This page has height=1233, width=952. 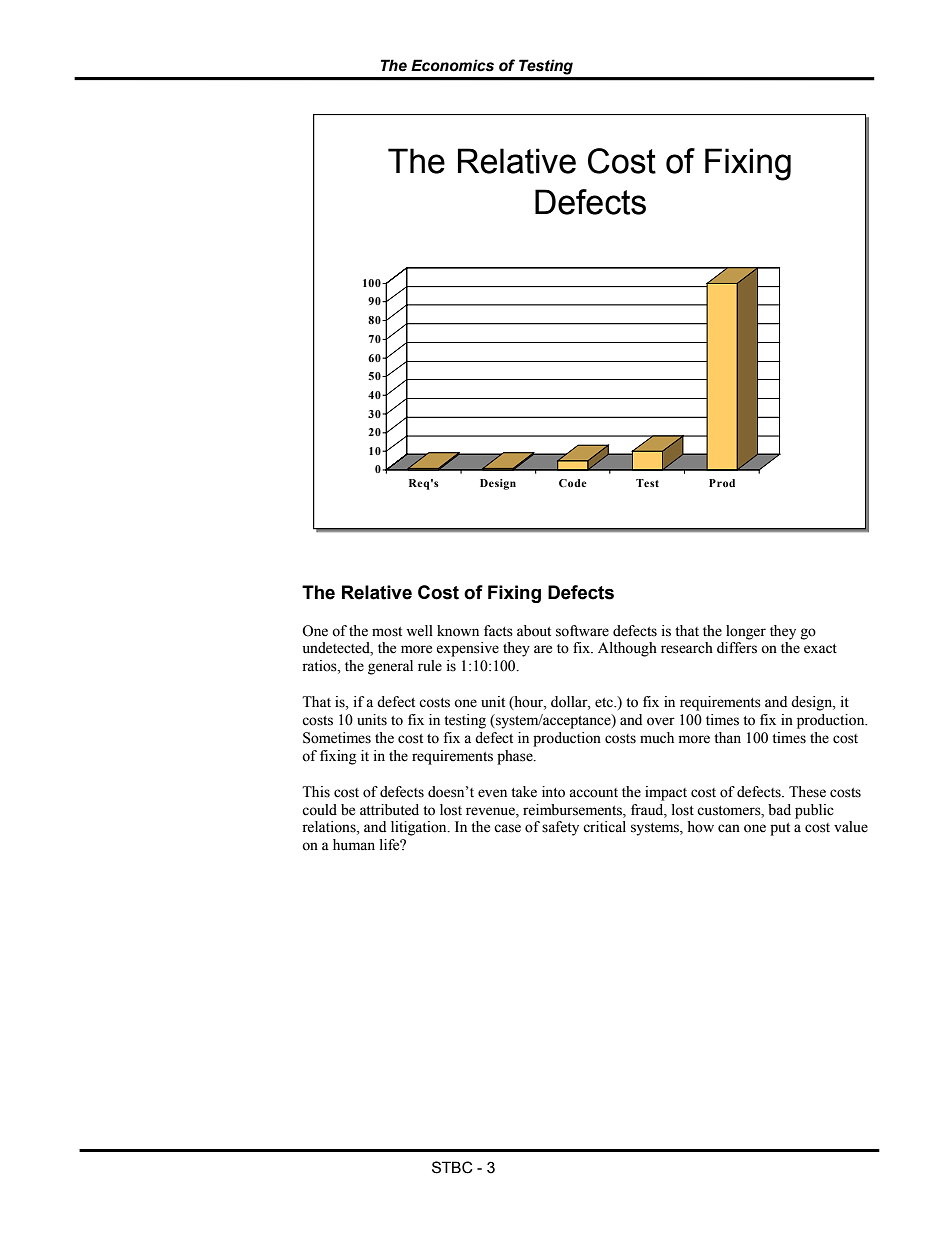 What do you see at coordinates (387, 632) in the page?
I see `most` at bounding box center [387, 632].
